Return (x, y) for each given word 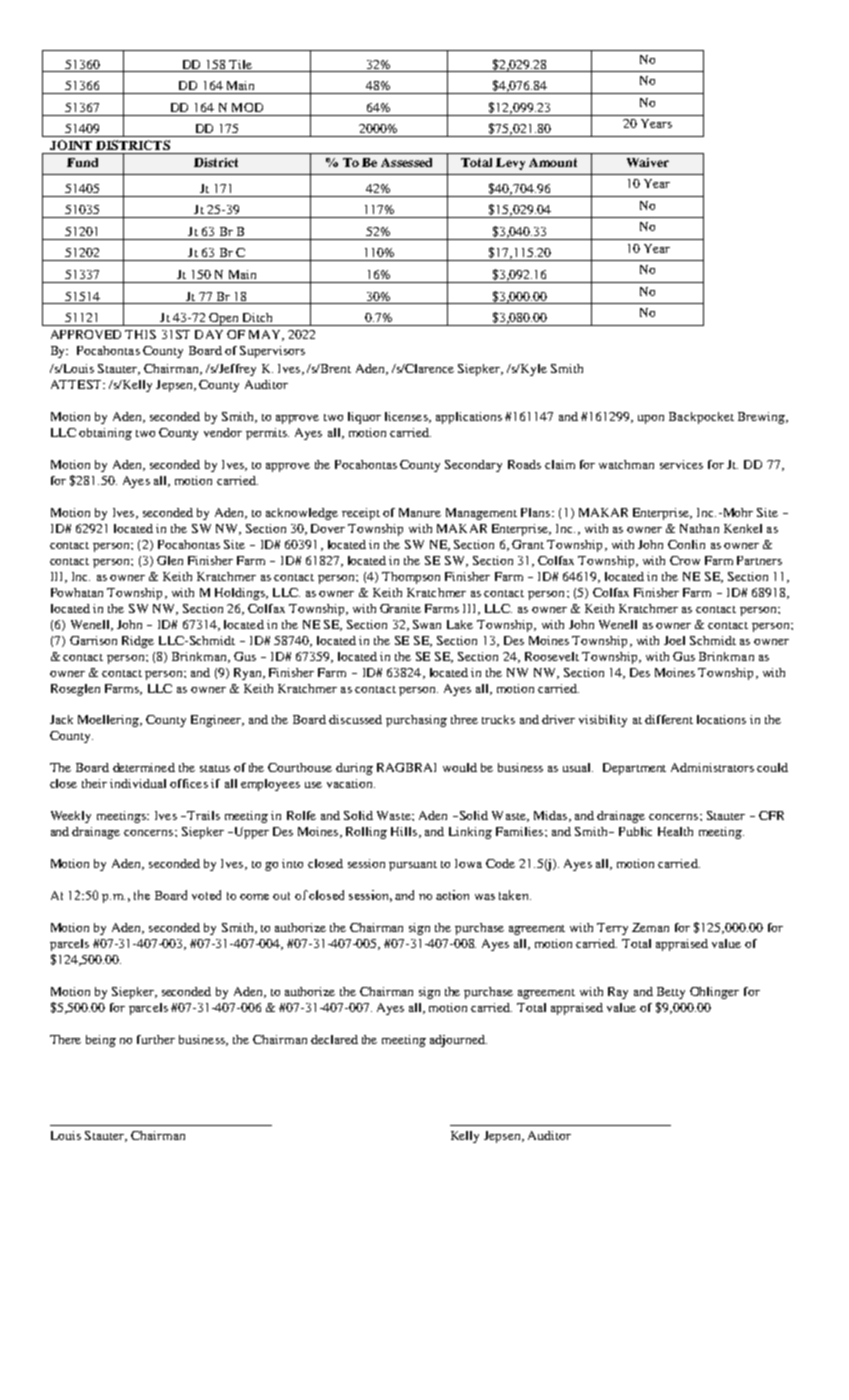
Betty (671, 993)
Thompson (411, 578)
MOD (247, 107)
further (156, 1039)
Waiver (648, 162)
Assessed (406, 162)
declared (334, 1039)
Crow (685, 560)
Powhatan (77, 592)
